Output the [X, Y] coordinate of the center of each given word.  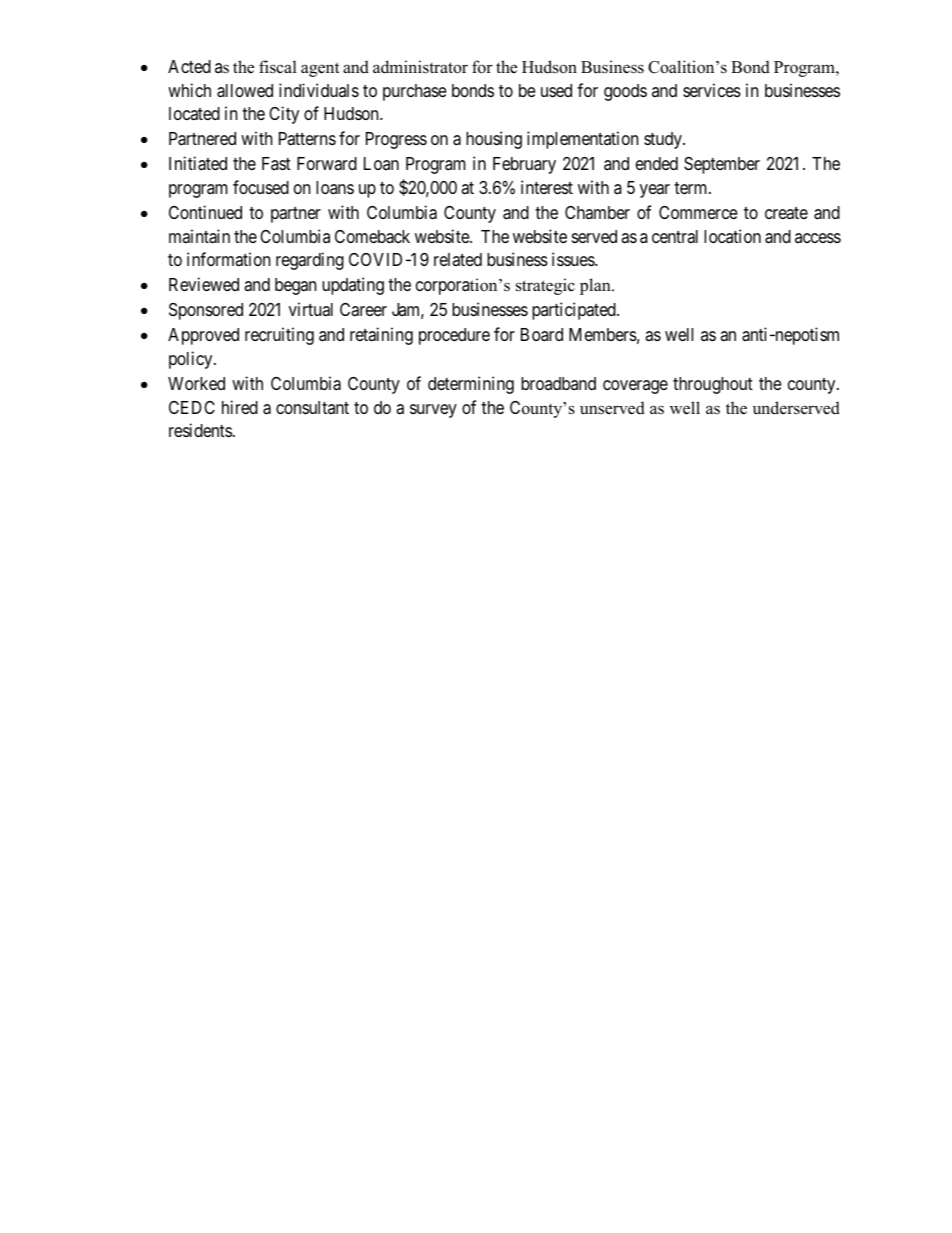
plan [596, 286]
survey [433, 411]
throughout [713, 385]
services [712, 90]
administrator [420, 67]
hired [240, 407]
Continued [205, 212]
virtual [311, 309]
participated [575, 311]
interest [547, 187]
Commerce [698, 212]
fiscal [278, 67]
